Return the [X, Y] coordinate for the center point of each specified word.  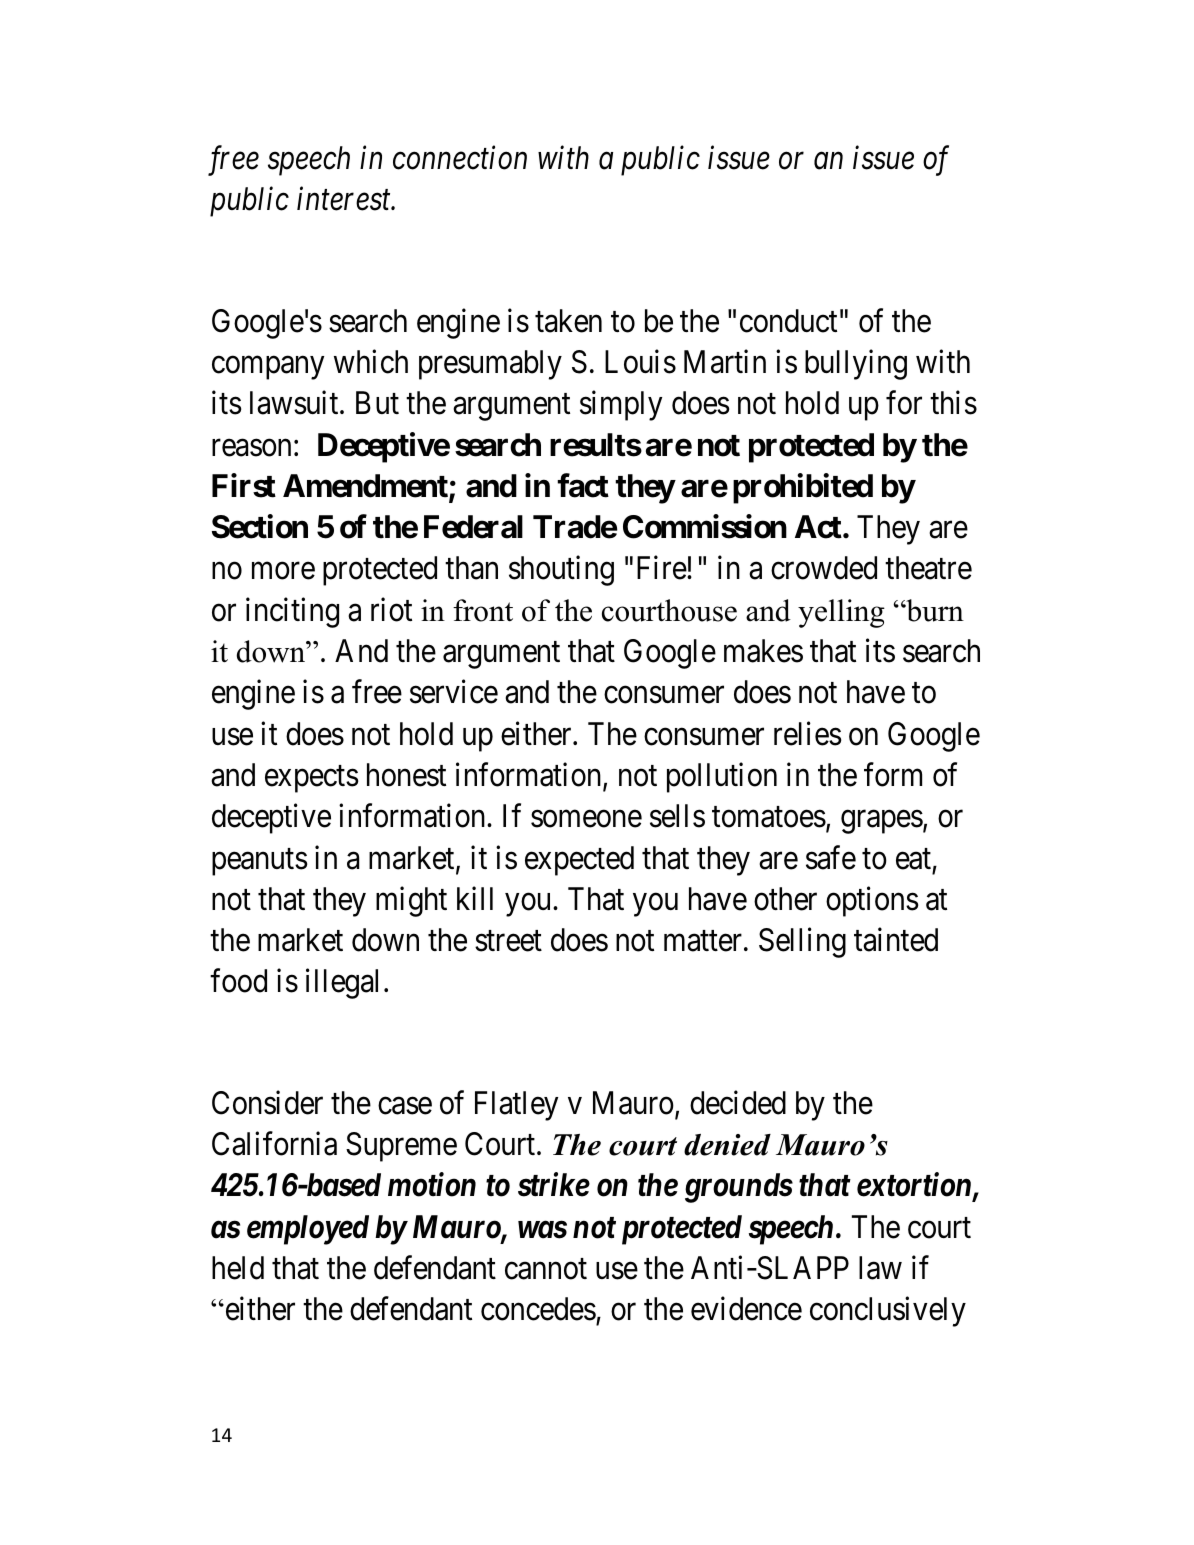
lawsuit [295, 403]
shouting [561, 571]
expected [579, 861]
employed [308, 1230]
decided [738, 1103]
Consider [267, 1103]
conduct [788, 321]
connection [460, 158]
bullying [856, 365]
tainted [896, 940]
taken [568, 321]
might [411, 901]
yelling [841, 613]
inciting [292, 613]
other [785, 899]
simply [621, 406]
